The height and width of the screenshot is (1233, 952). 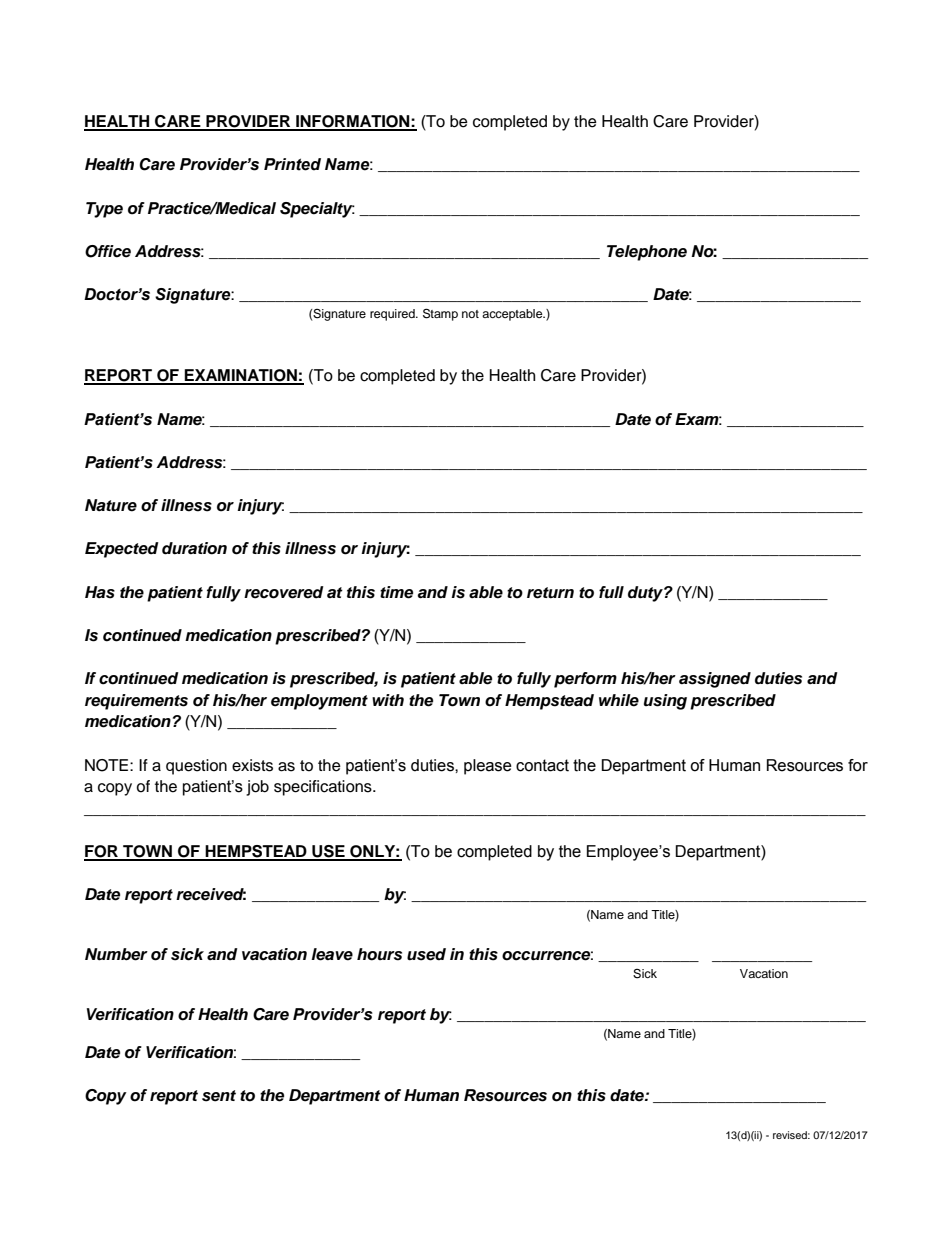 What do you see at coordinates (136, 702) in the screenshot?
I see `requirements` at bounding box center [136, 702].
